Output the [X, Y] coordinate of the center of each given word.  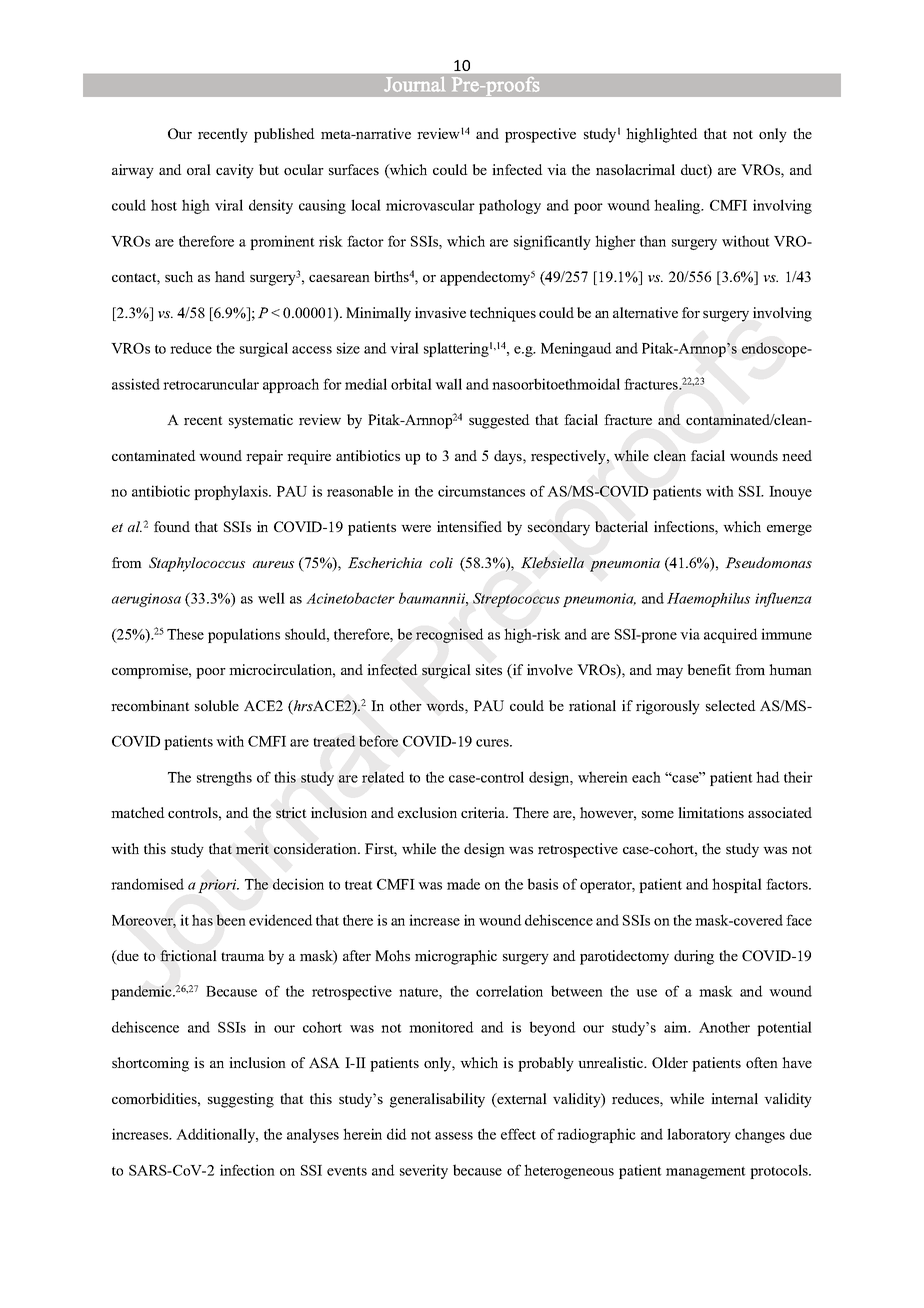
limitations [711, 812]
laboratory [699, 1135]
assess [454, 1136]
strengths [224, 778]
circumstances [481, 491]
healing [678, 206]
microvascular [430, 205]
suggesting [241, 1100]
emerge [789, 530]
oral [199, 169]
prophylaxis [232, 492]
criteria [484, 812]
